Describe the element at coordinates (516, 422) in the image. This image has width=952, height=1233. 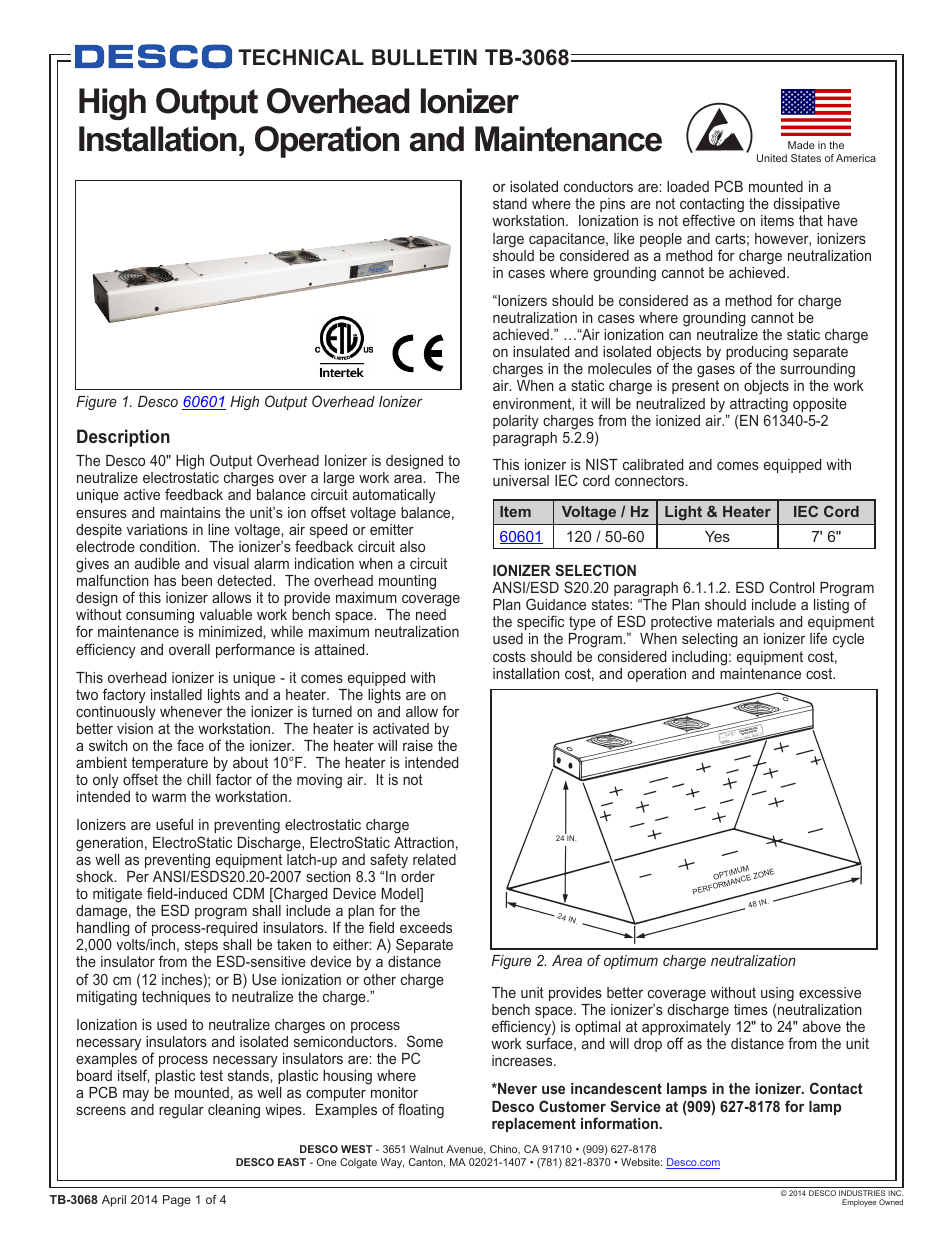
I see `polarity` at that location.
